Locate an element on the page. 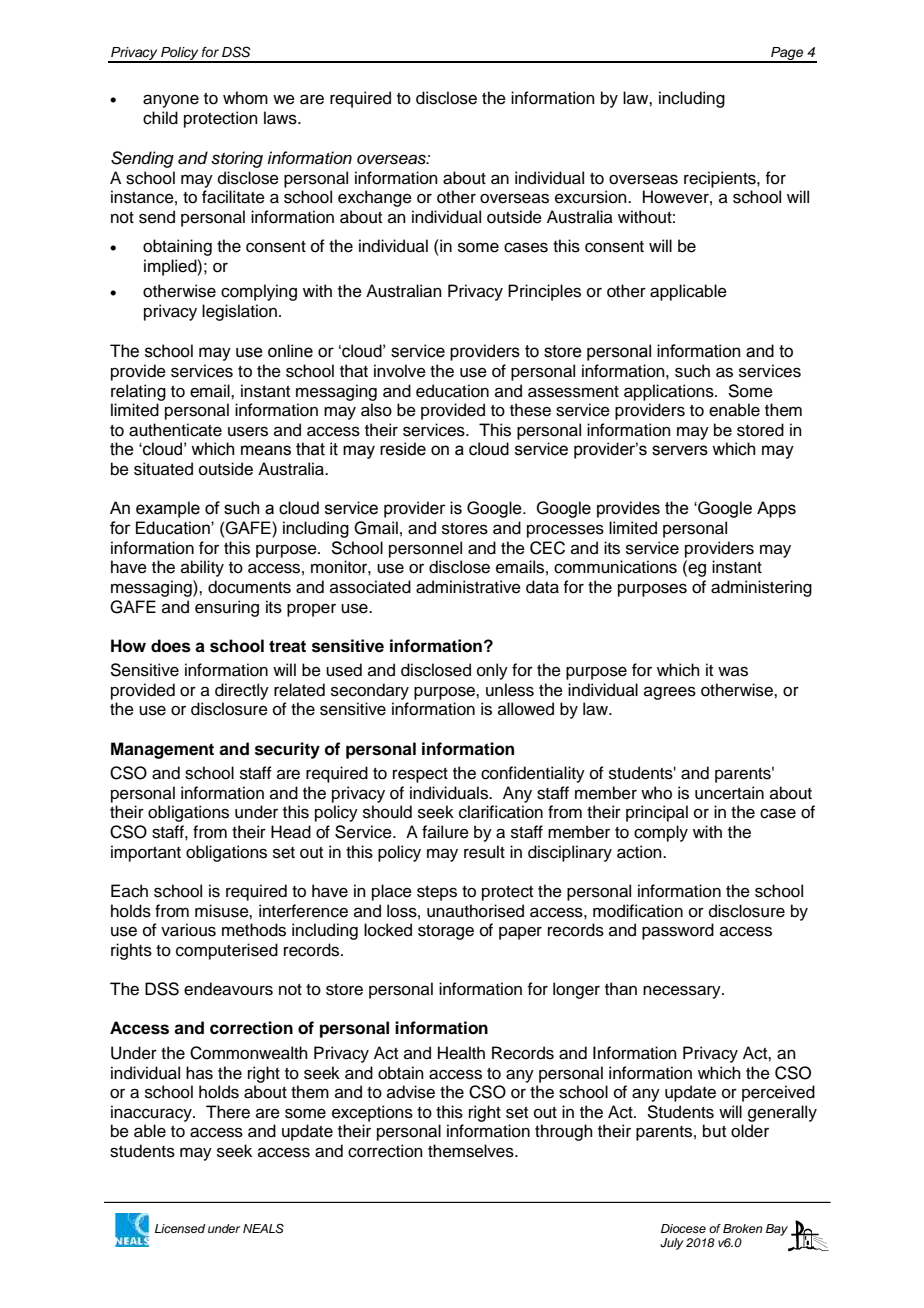 Image resolution: width=924 pixels, height=1308 pixels. whom is located at coordinates (245, 98).
